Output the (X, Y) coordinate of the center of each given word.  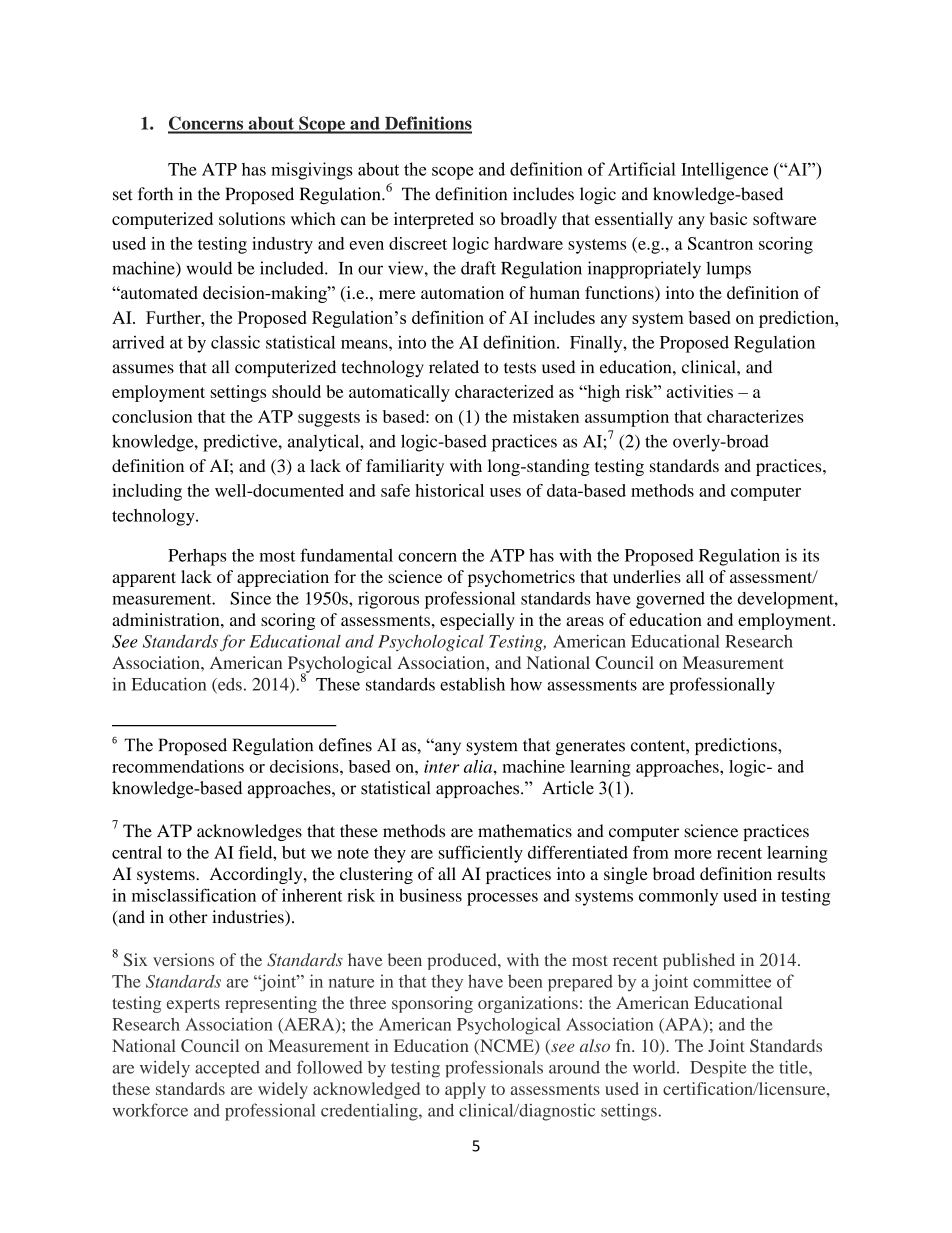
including (147, 492)
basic (728, 218)
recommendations (178, 766)
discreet (418, 243)
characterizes (755, 416)
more (693, 854)
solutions (252, 218)
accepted (227, 1069)
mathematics (525, 831)
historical (449, 490)
